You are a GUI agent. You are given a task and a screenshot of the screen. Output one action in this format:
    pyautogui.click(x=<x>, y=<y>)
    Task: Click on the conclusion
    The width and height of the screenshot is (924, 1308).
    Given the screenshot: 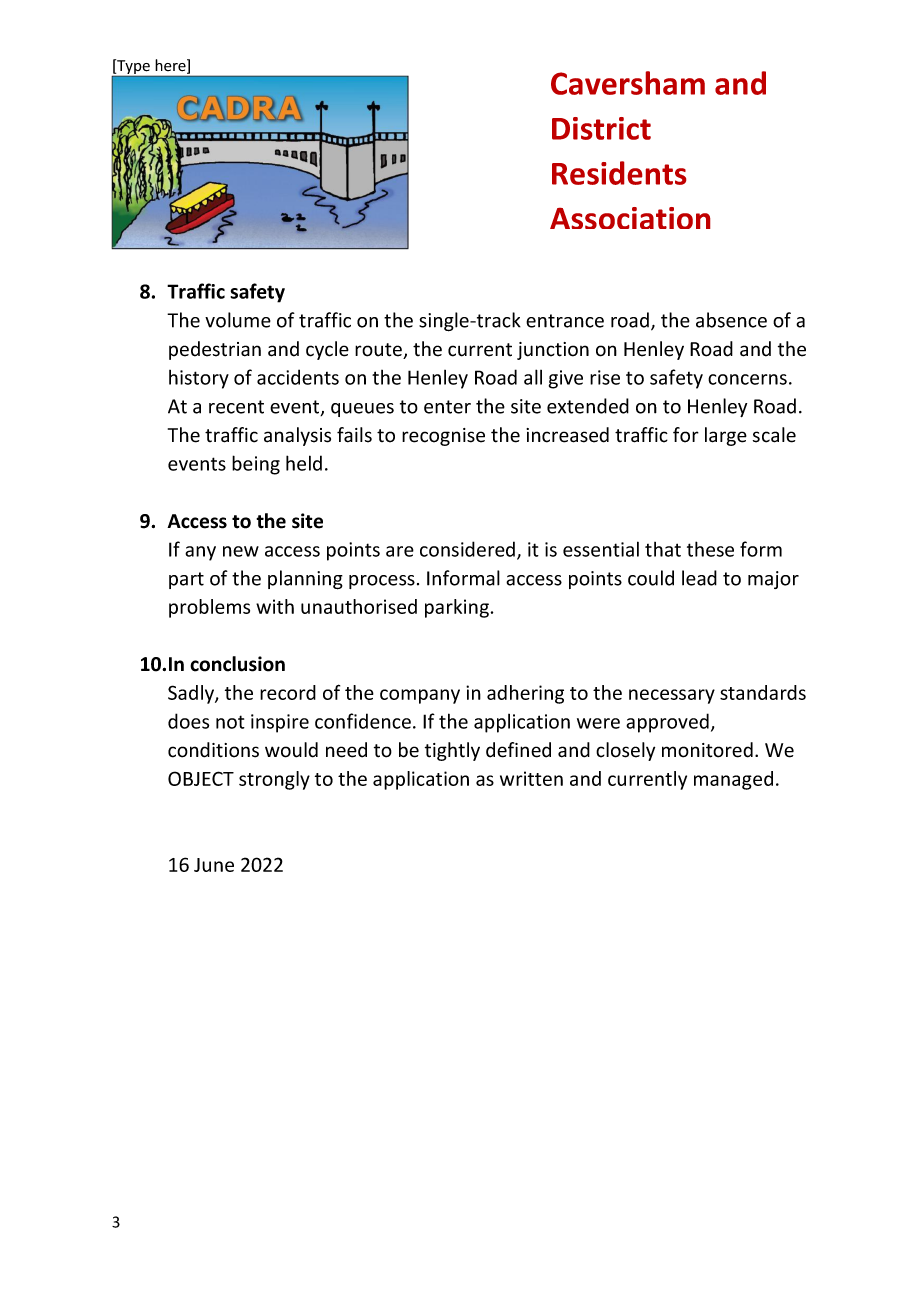 What is the action you would take?
    pyautogui.click(x=237, y=664)
